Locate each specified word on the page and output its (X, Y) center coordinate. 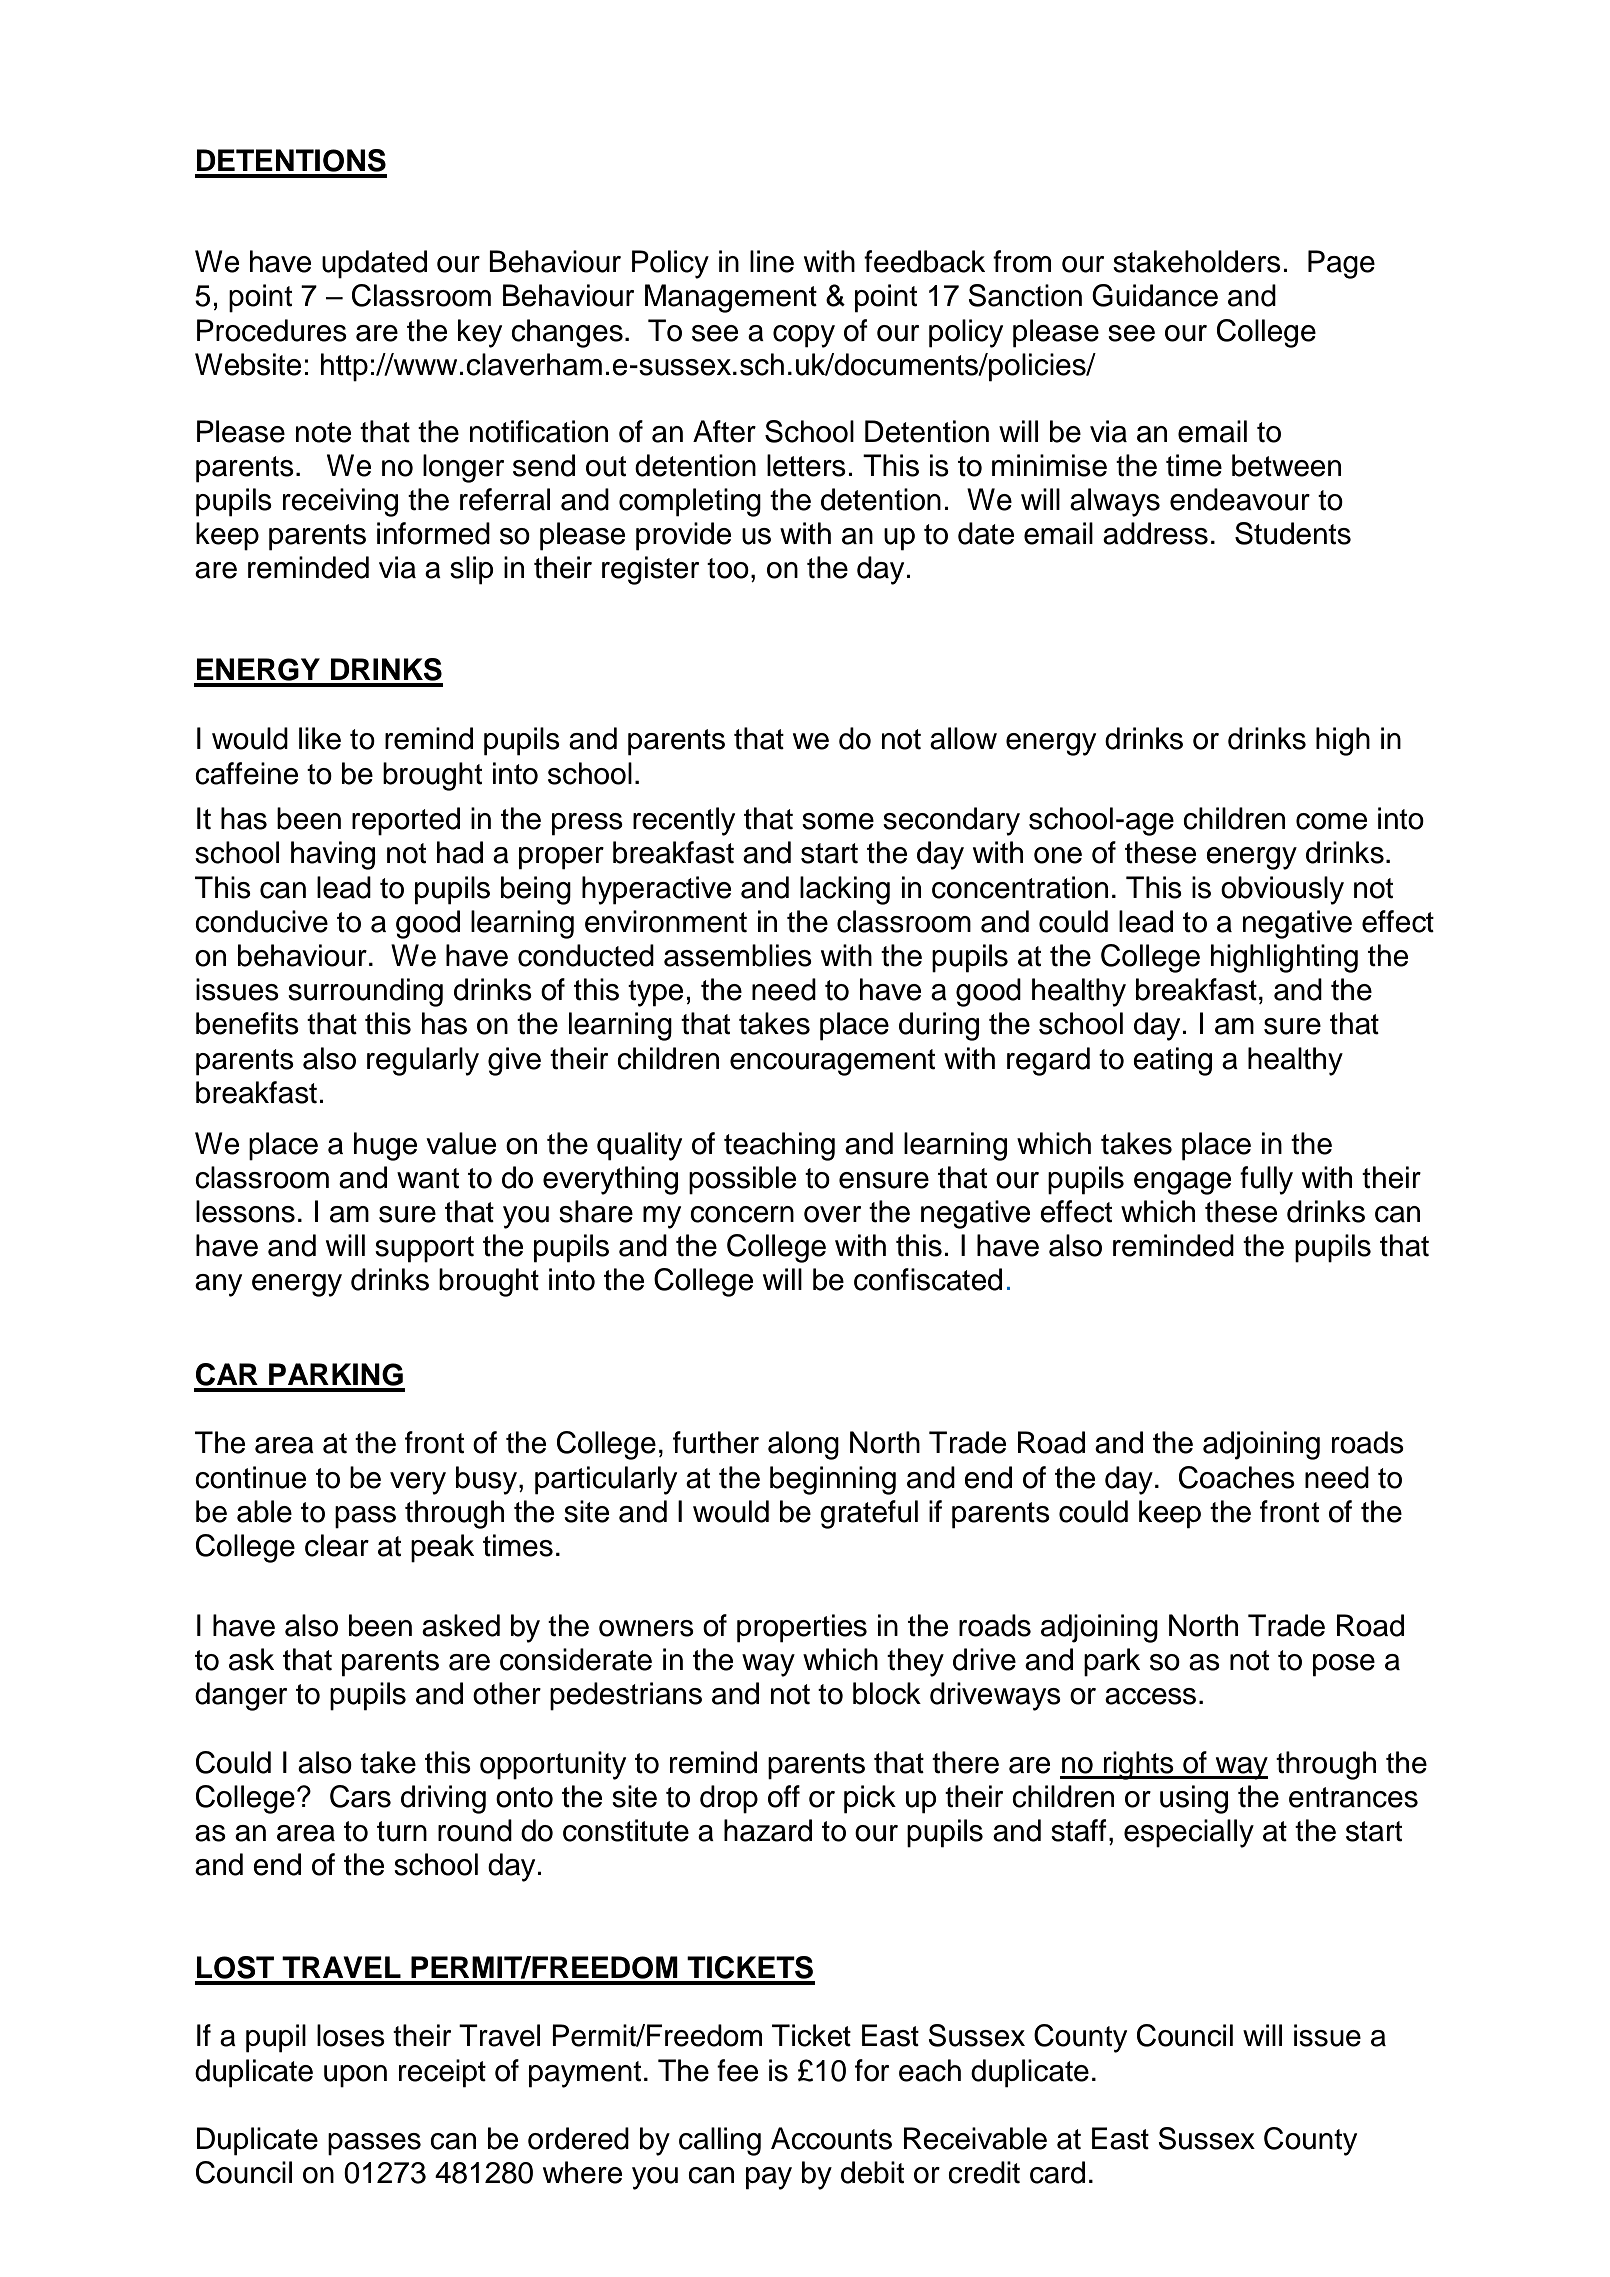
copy (804, 336)
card (1057, 2172)
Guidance (1155, 295)
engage (1182, 1183)
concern (742, 1214)
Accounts (831, 2138)
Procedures (272, 330)
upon (355, 2076)
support (424, 1249)
